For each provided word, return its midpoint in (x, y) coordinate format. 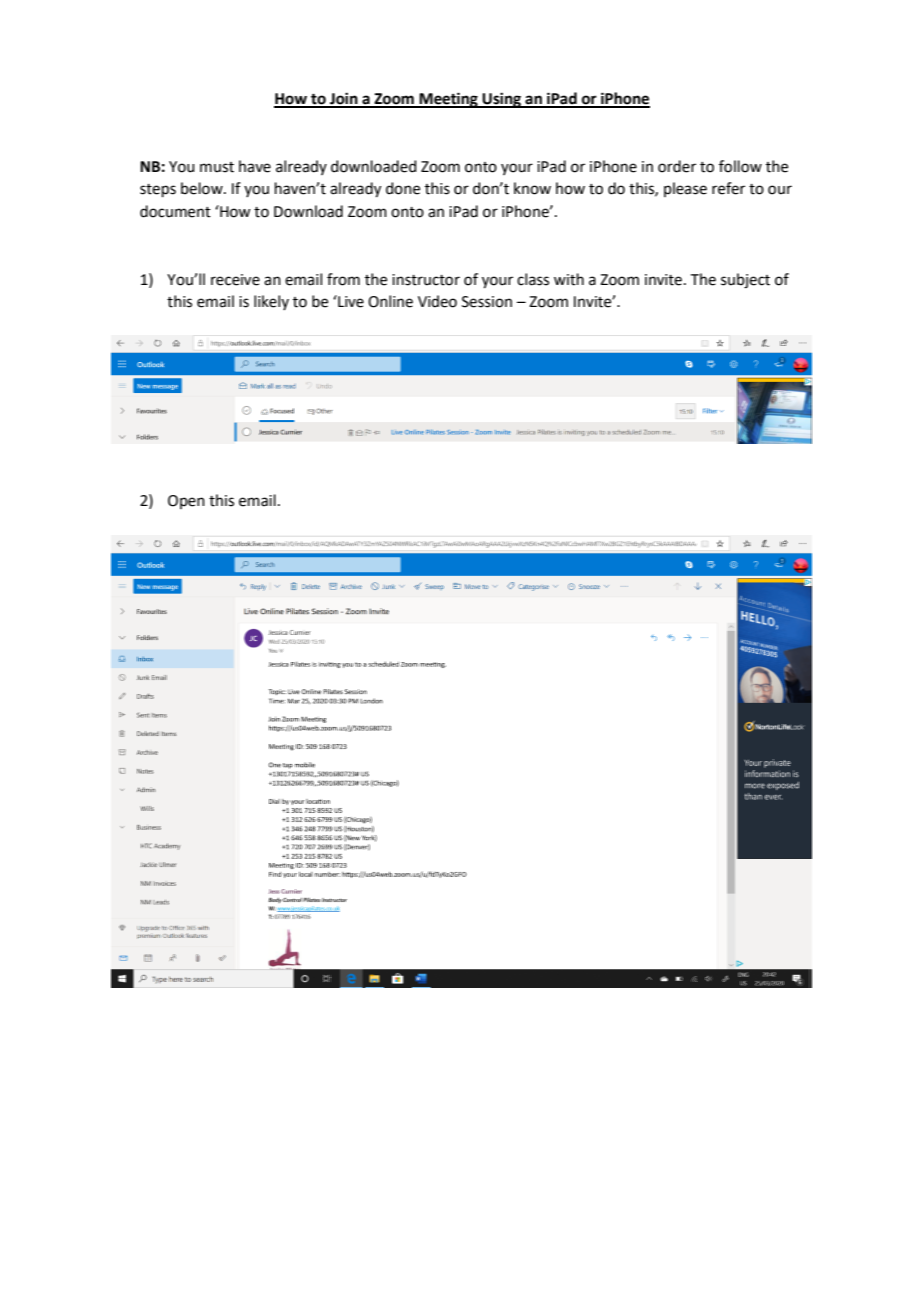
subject (745, 281)
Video (437, 301)
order (677, 166)
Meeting (448, 100)
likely (271, 302)
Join (344, 99)
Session (487, 302)
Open (186, 502)
